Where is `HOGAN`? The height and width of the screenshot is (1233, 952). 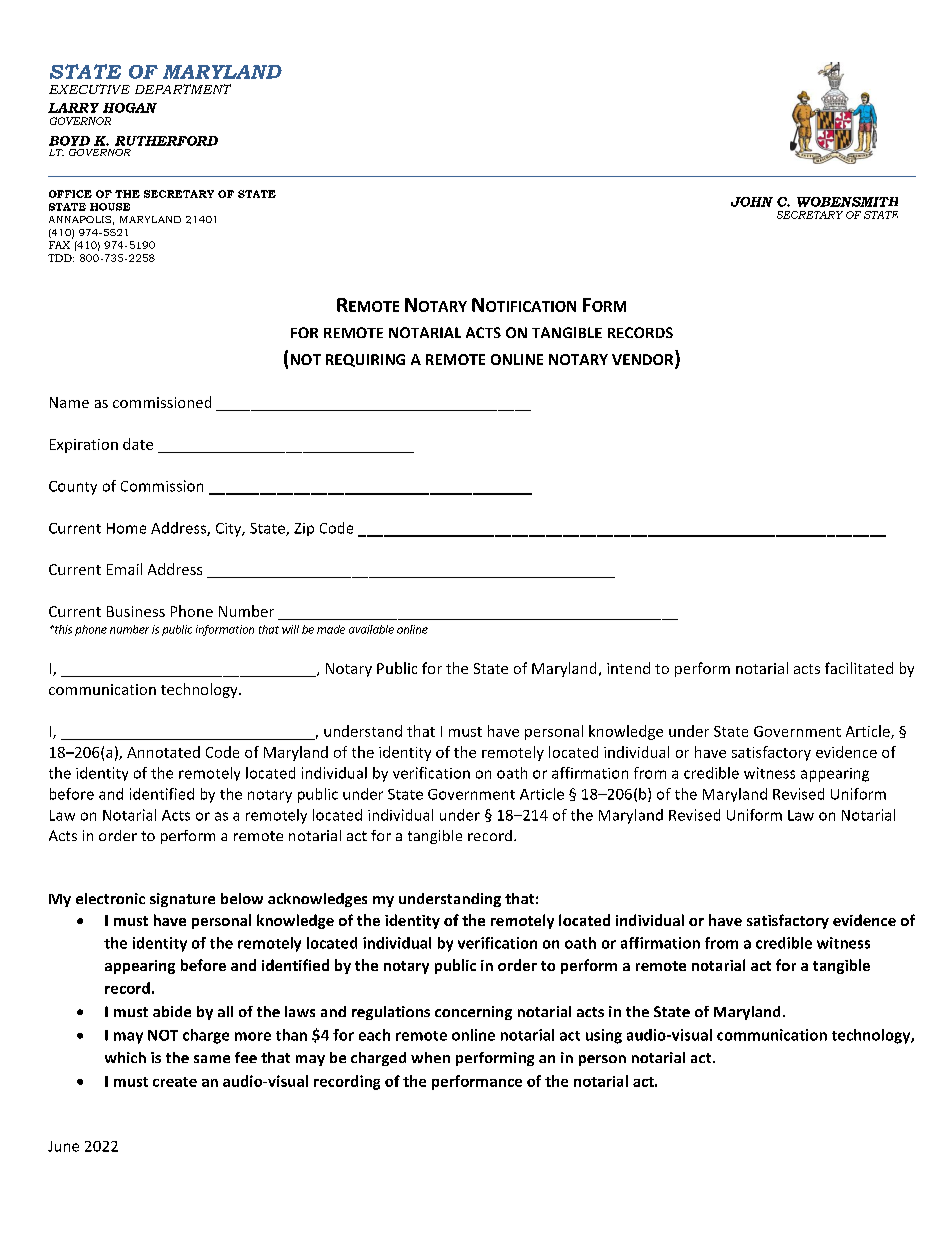
HOGAN is located at coordinates (130, 108).
